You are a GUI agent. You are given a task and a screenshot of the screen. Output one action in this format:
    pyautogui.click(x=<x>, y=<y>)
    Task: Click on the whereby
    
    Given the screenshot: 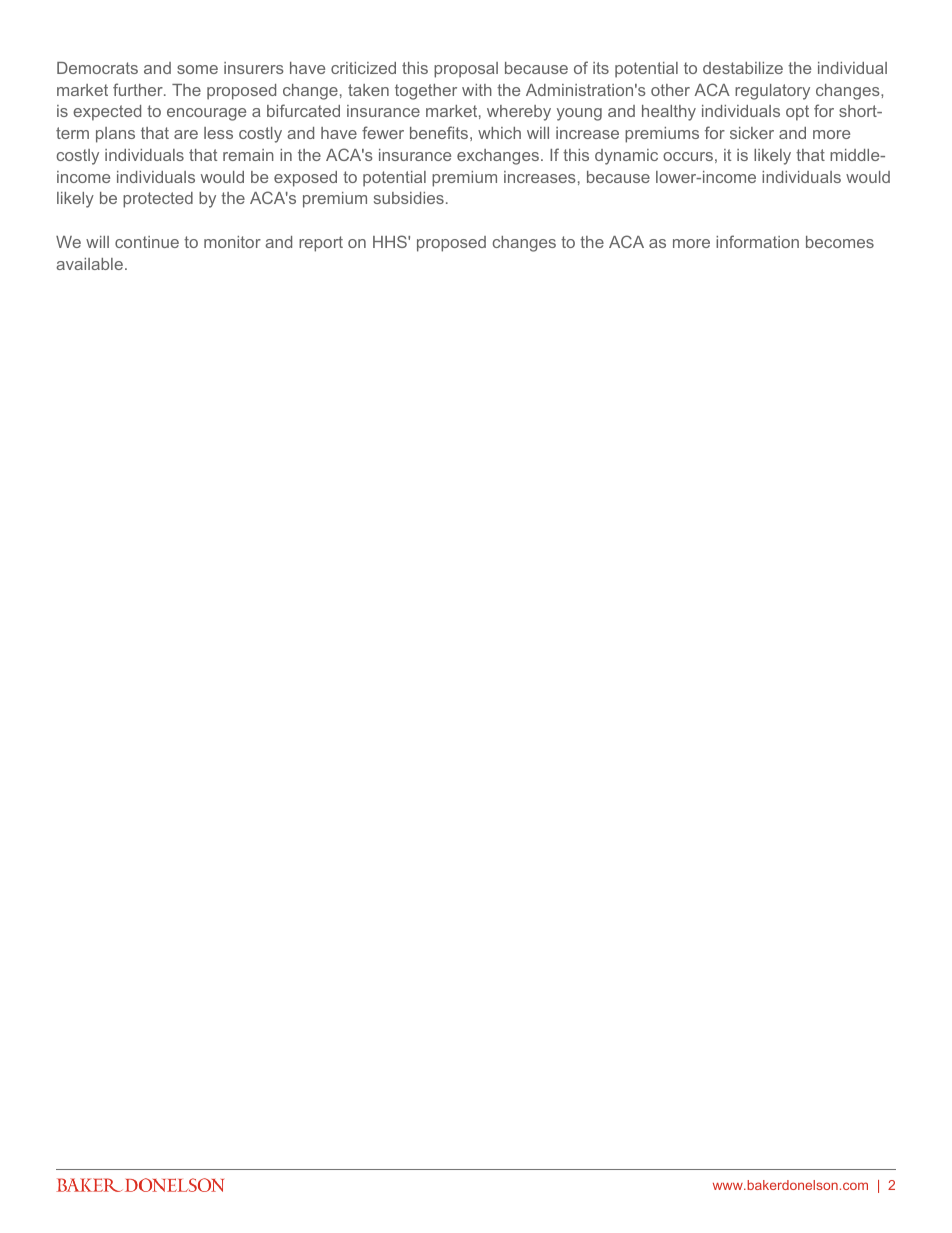 What is the action you would take?
    pyautogui.click(x=519, y=113)
